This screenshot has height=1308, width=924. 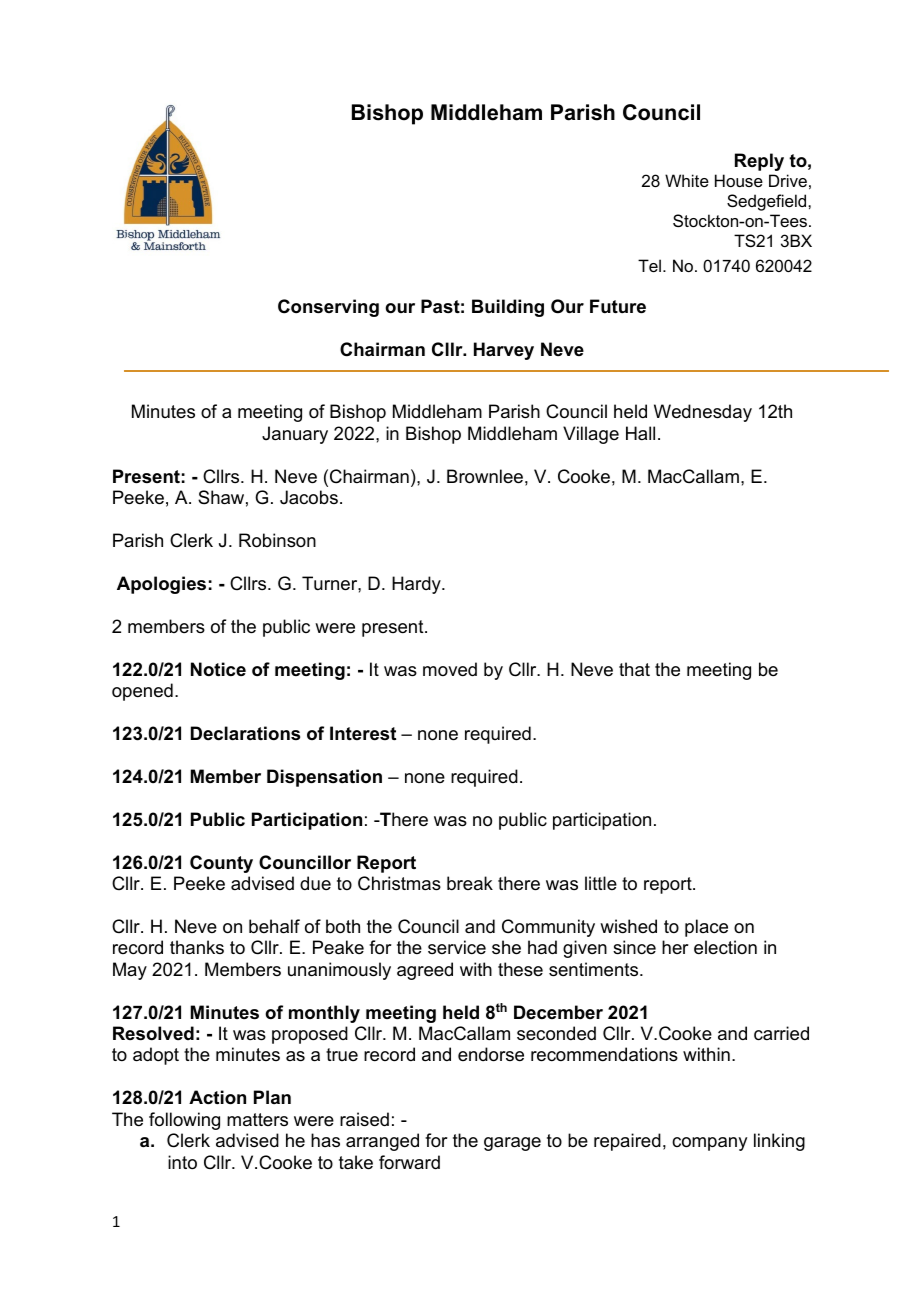 What do you see at coordinates (218, 669) in the screenshot?
I see `Notice` at bounding box center [218, 669].
